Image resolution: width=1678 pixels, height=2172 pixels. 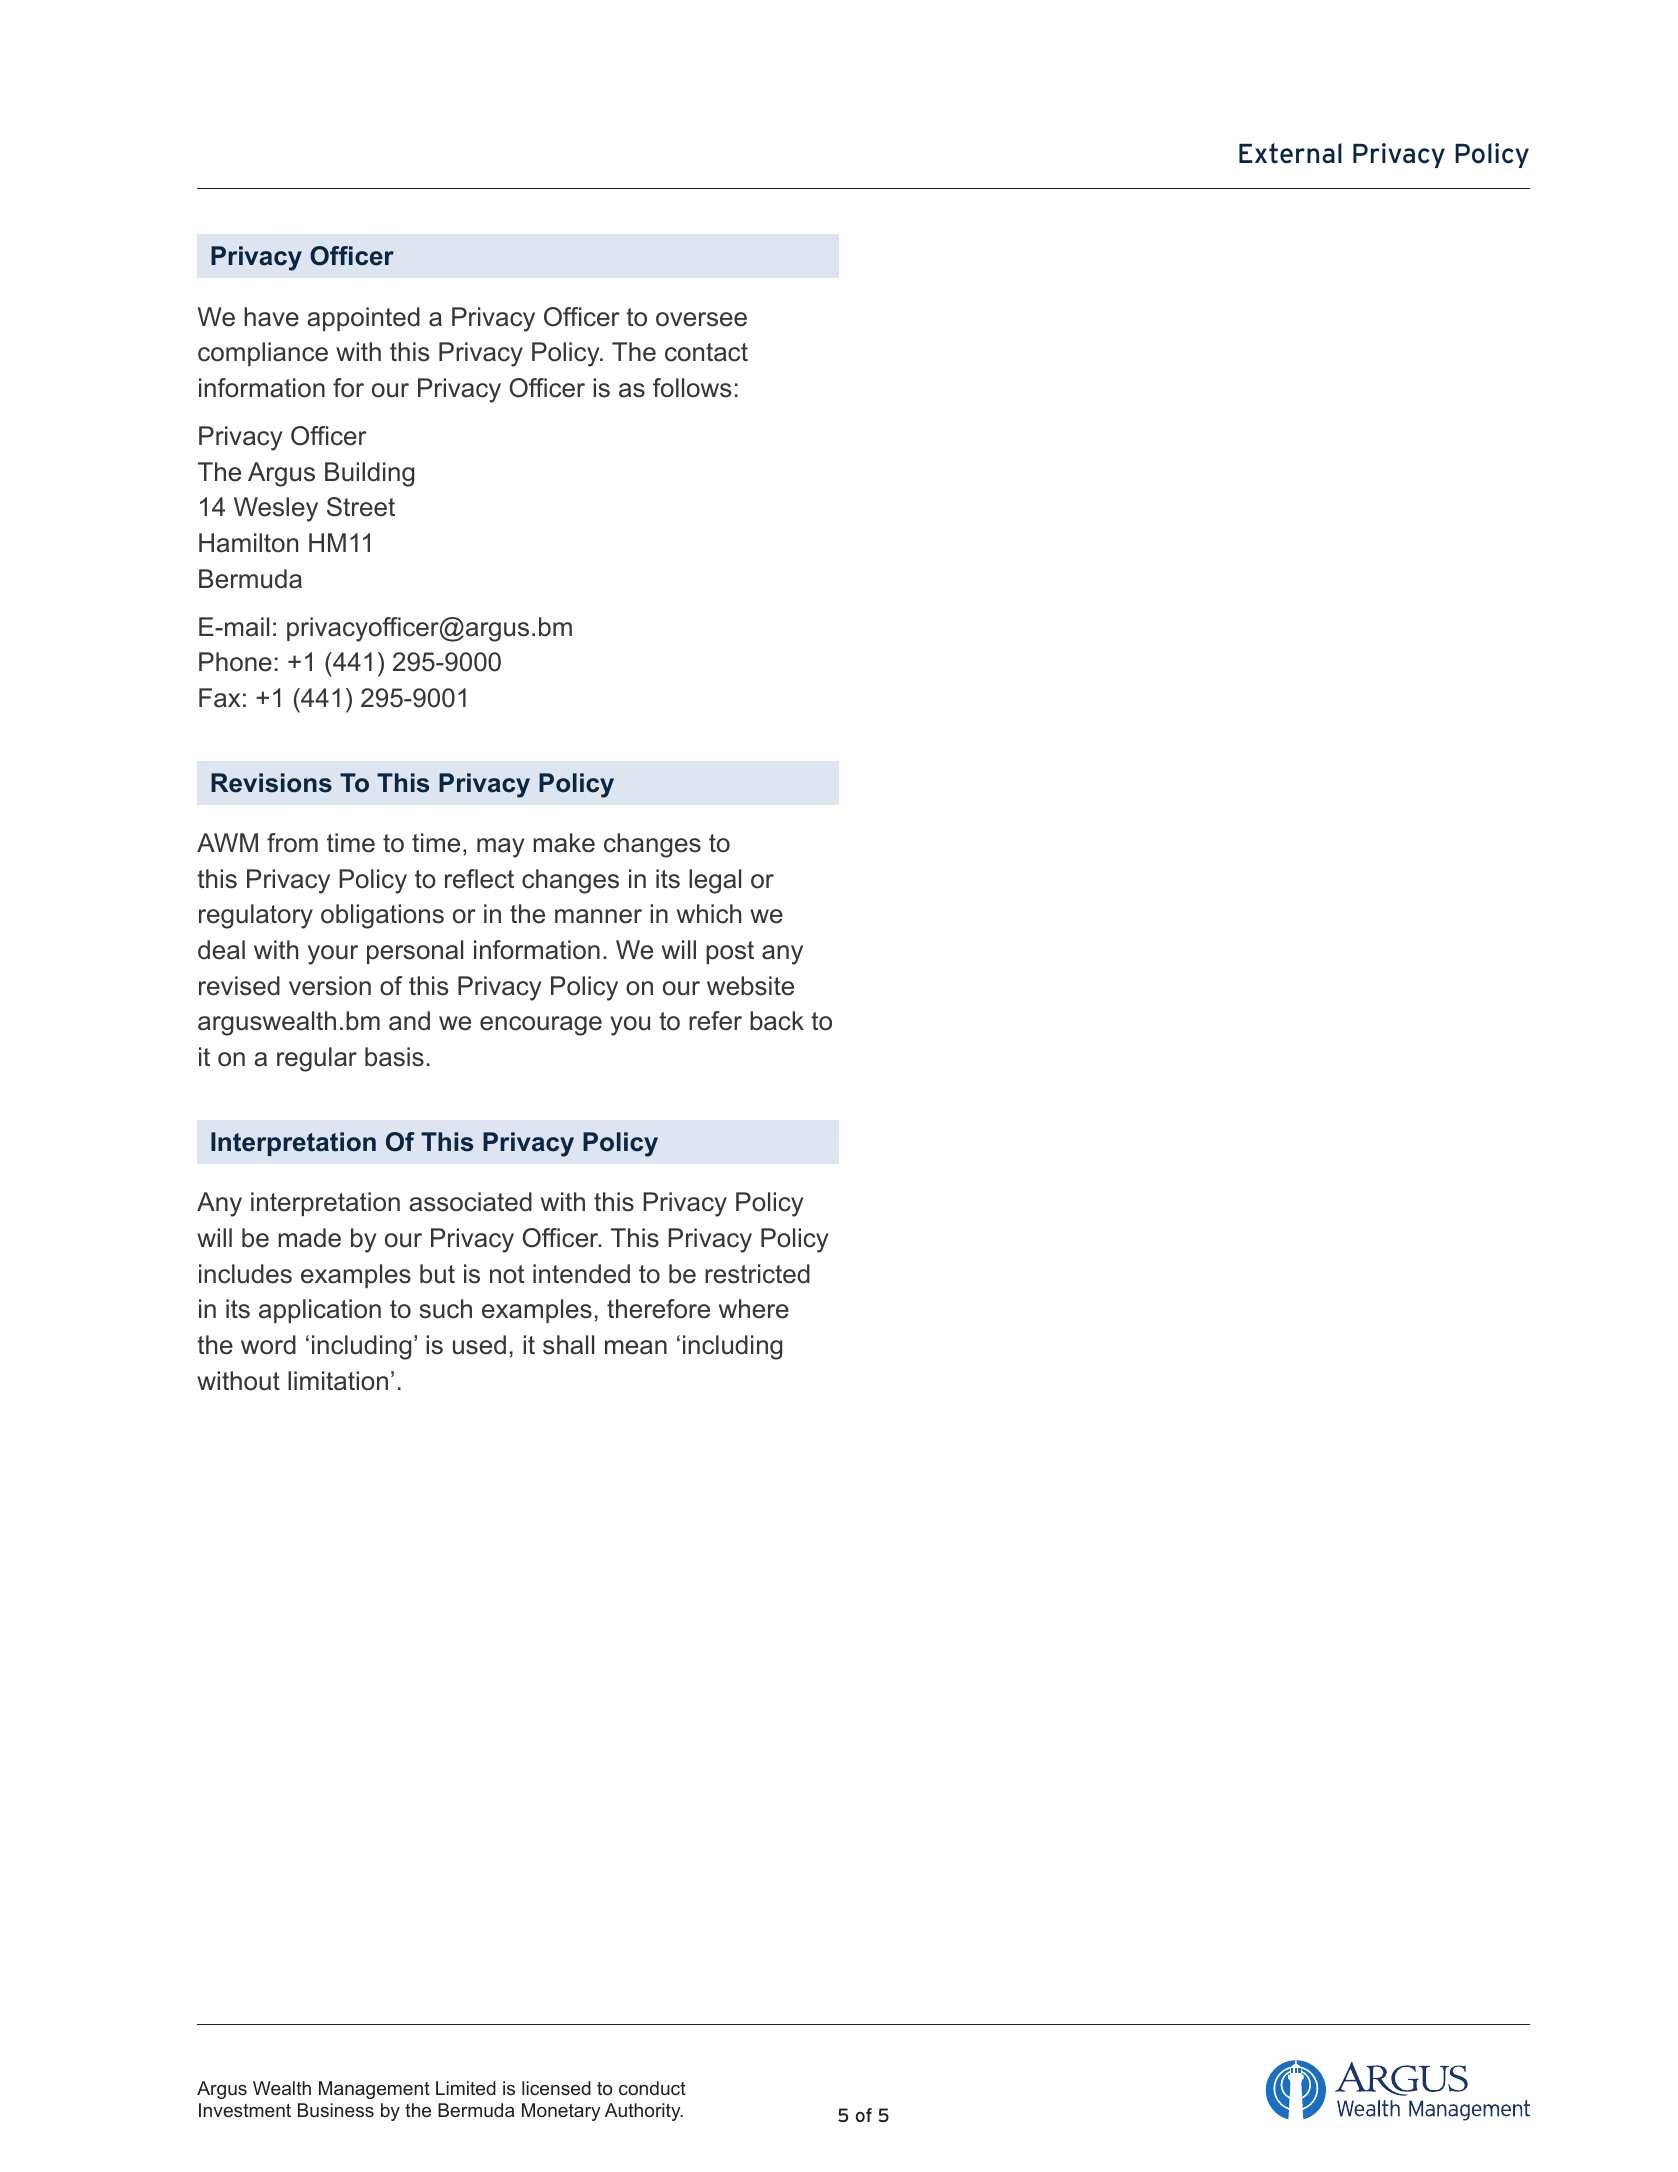 What do you see at coordinates (374, 2090) in the screenshot?
I see `Management` at bounding box center [374, 2090].
